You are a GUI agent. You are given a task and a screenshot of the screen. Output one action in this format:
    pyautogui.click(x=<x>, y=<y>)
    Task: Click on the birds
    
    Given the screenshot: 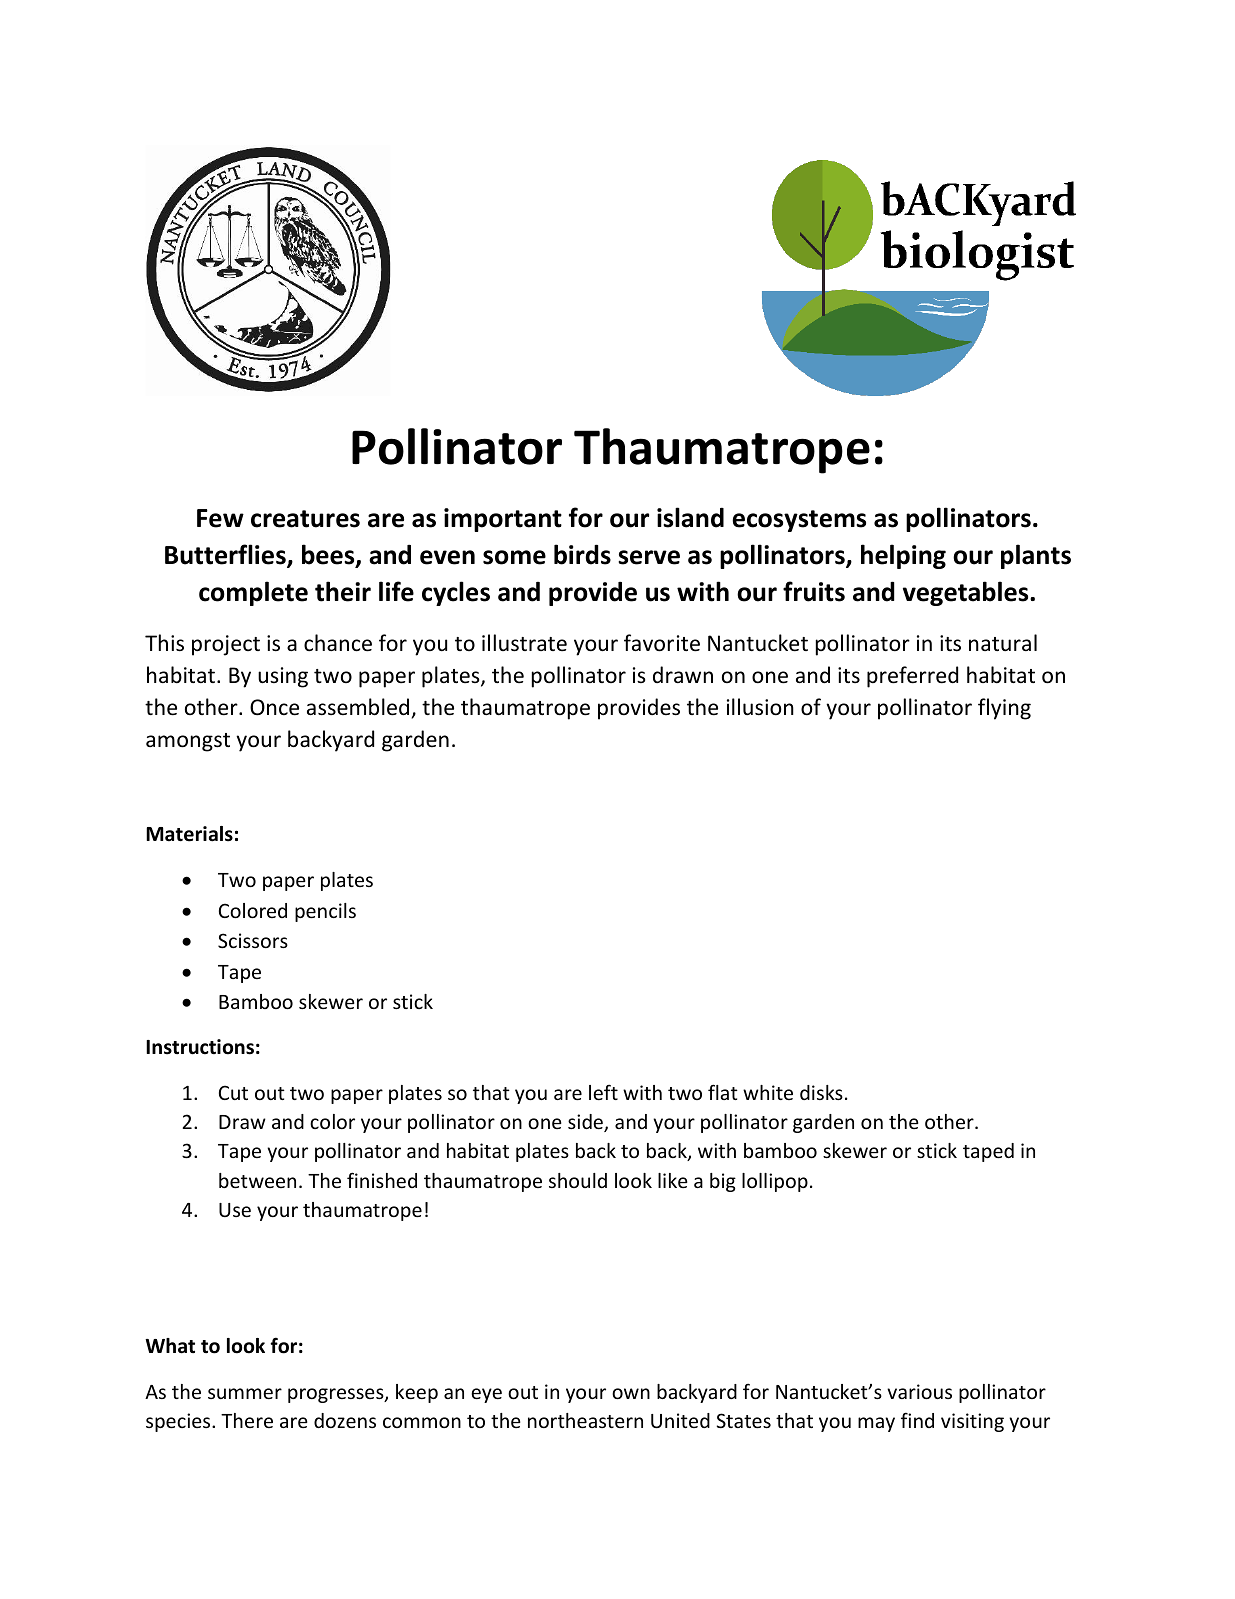 What is the action you would take?
    pyautogui.click(x=582, y=554)
